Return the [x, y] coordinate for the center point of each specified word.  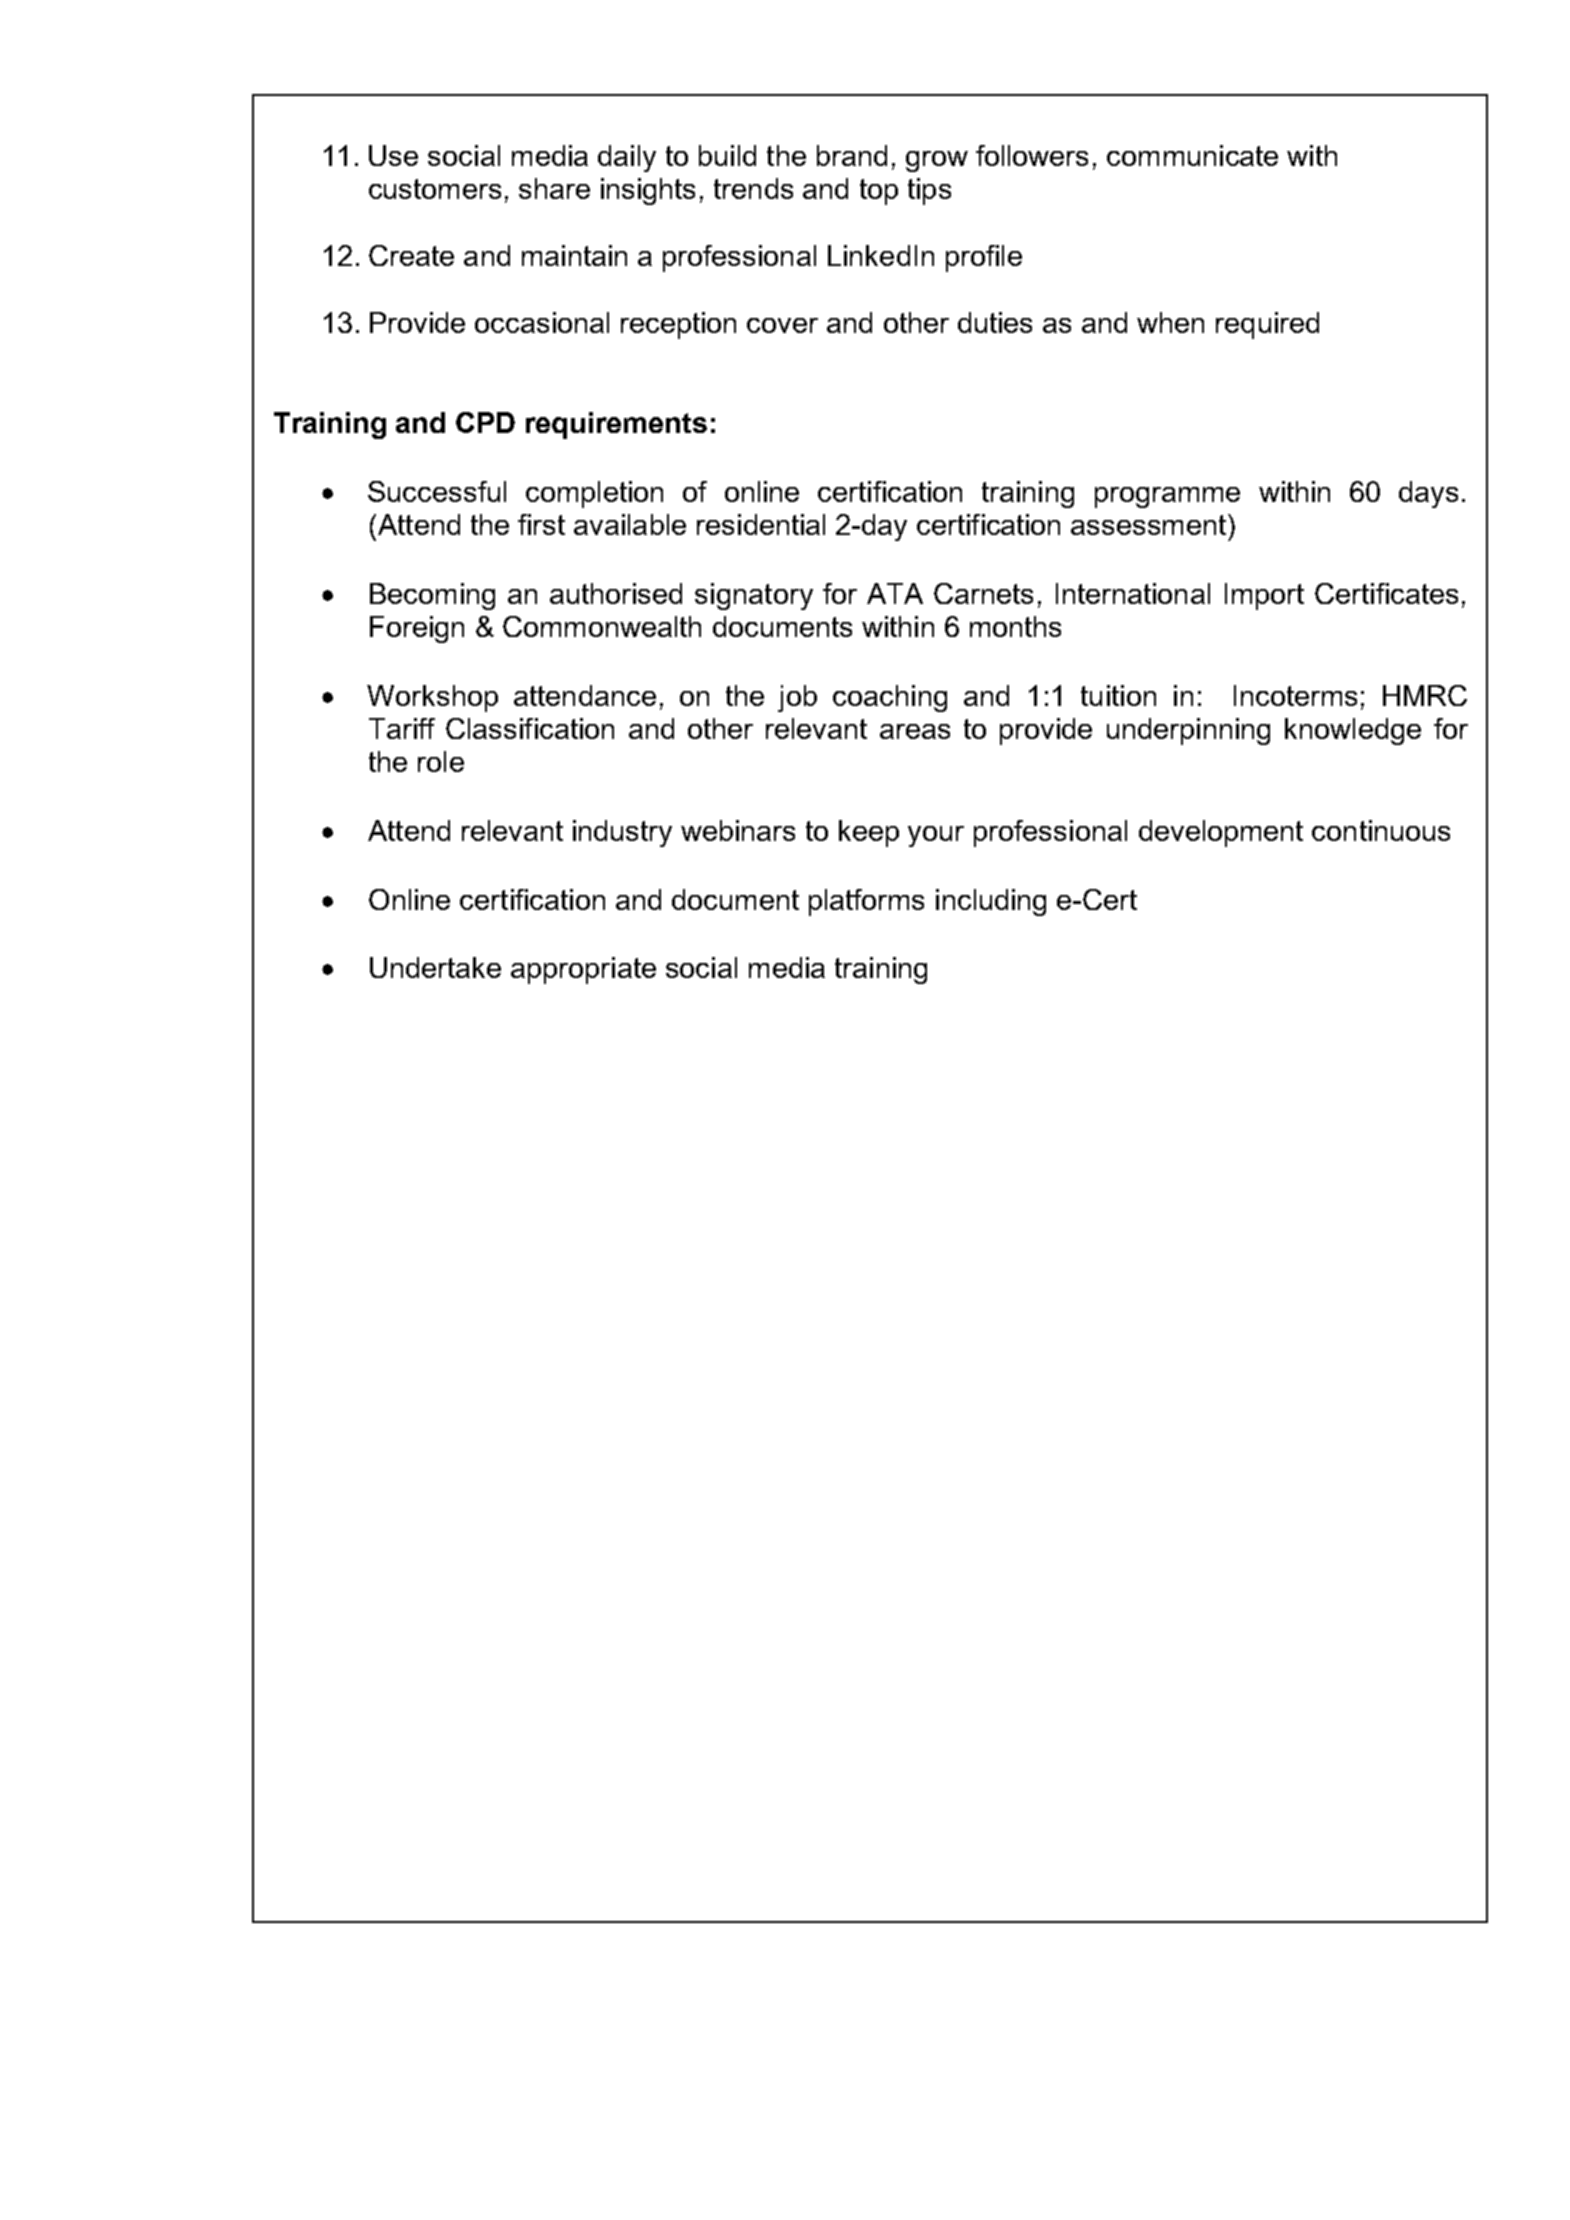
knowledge [1353, 731]
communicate [1192, 155]
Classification [530, 728]
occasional [542, 322]
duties [995, 322]
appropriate [583, 970]
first [541, 524]
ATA [895, 593]
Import [1264, 596]
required [1267, 325]
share [554, 188]
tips [929, 191]
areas [915, 731]
